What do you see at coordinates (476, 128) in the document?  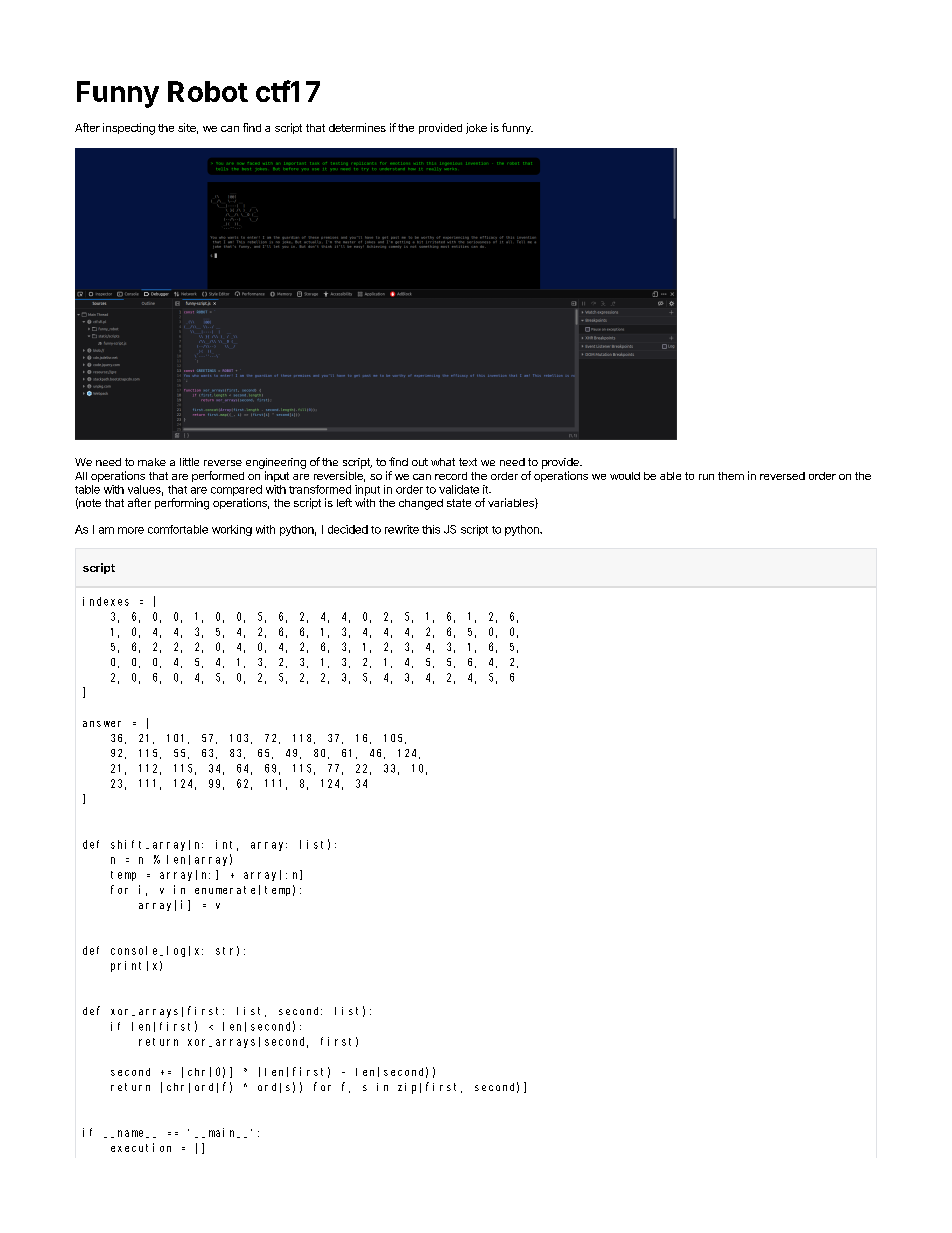 I see `joke` at bounding box center [476, 128].
